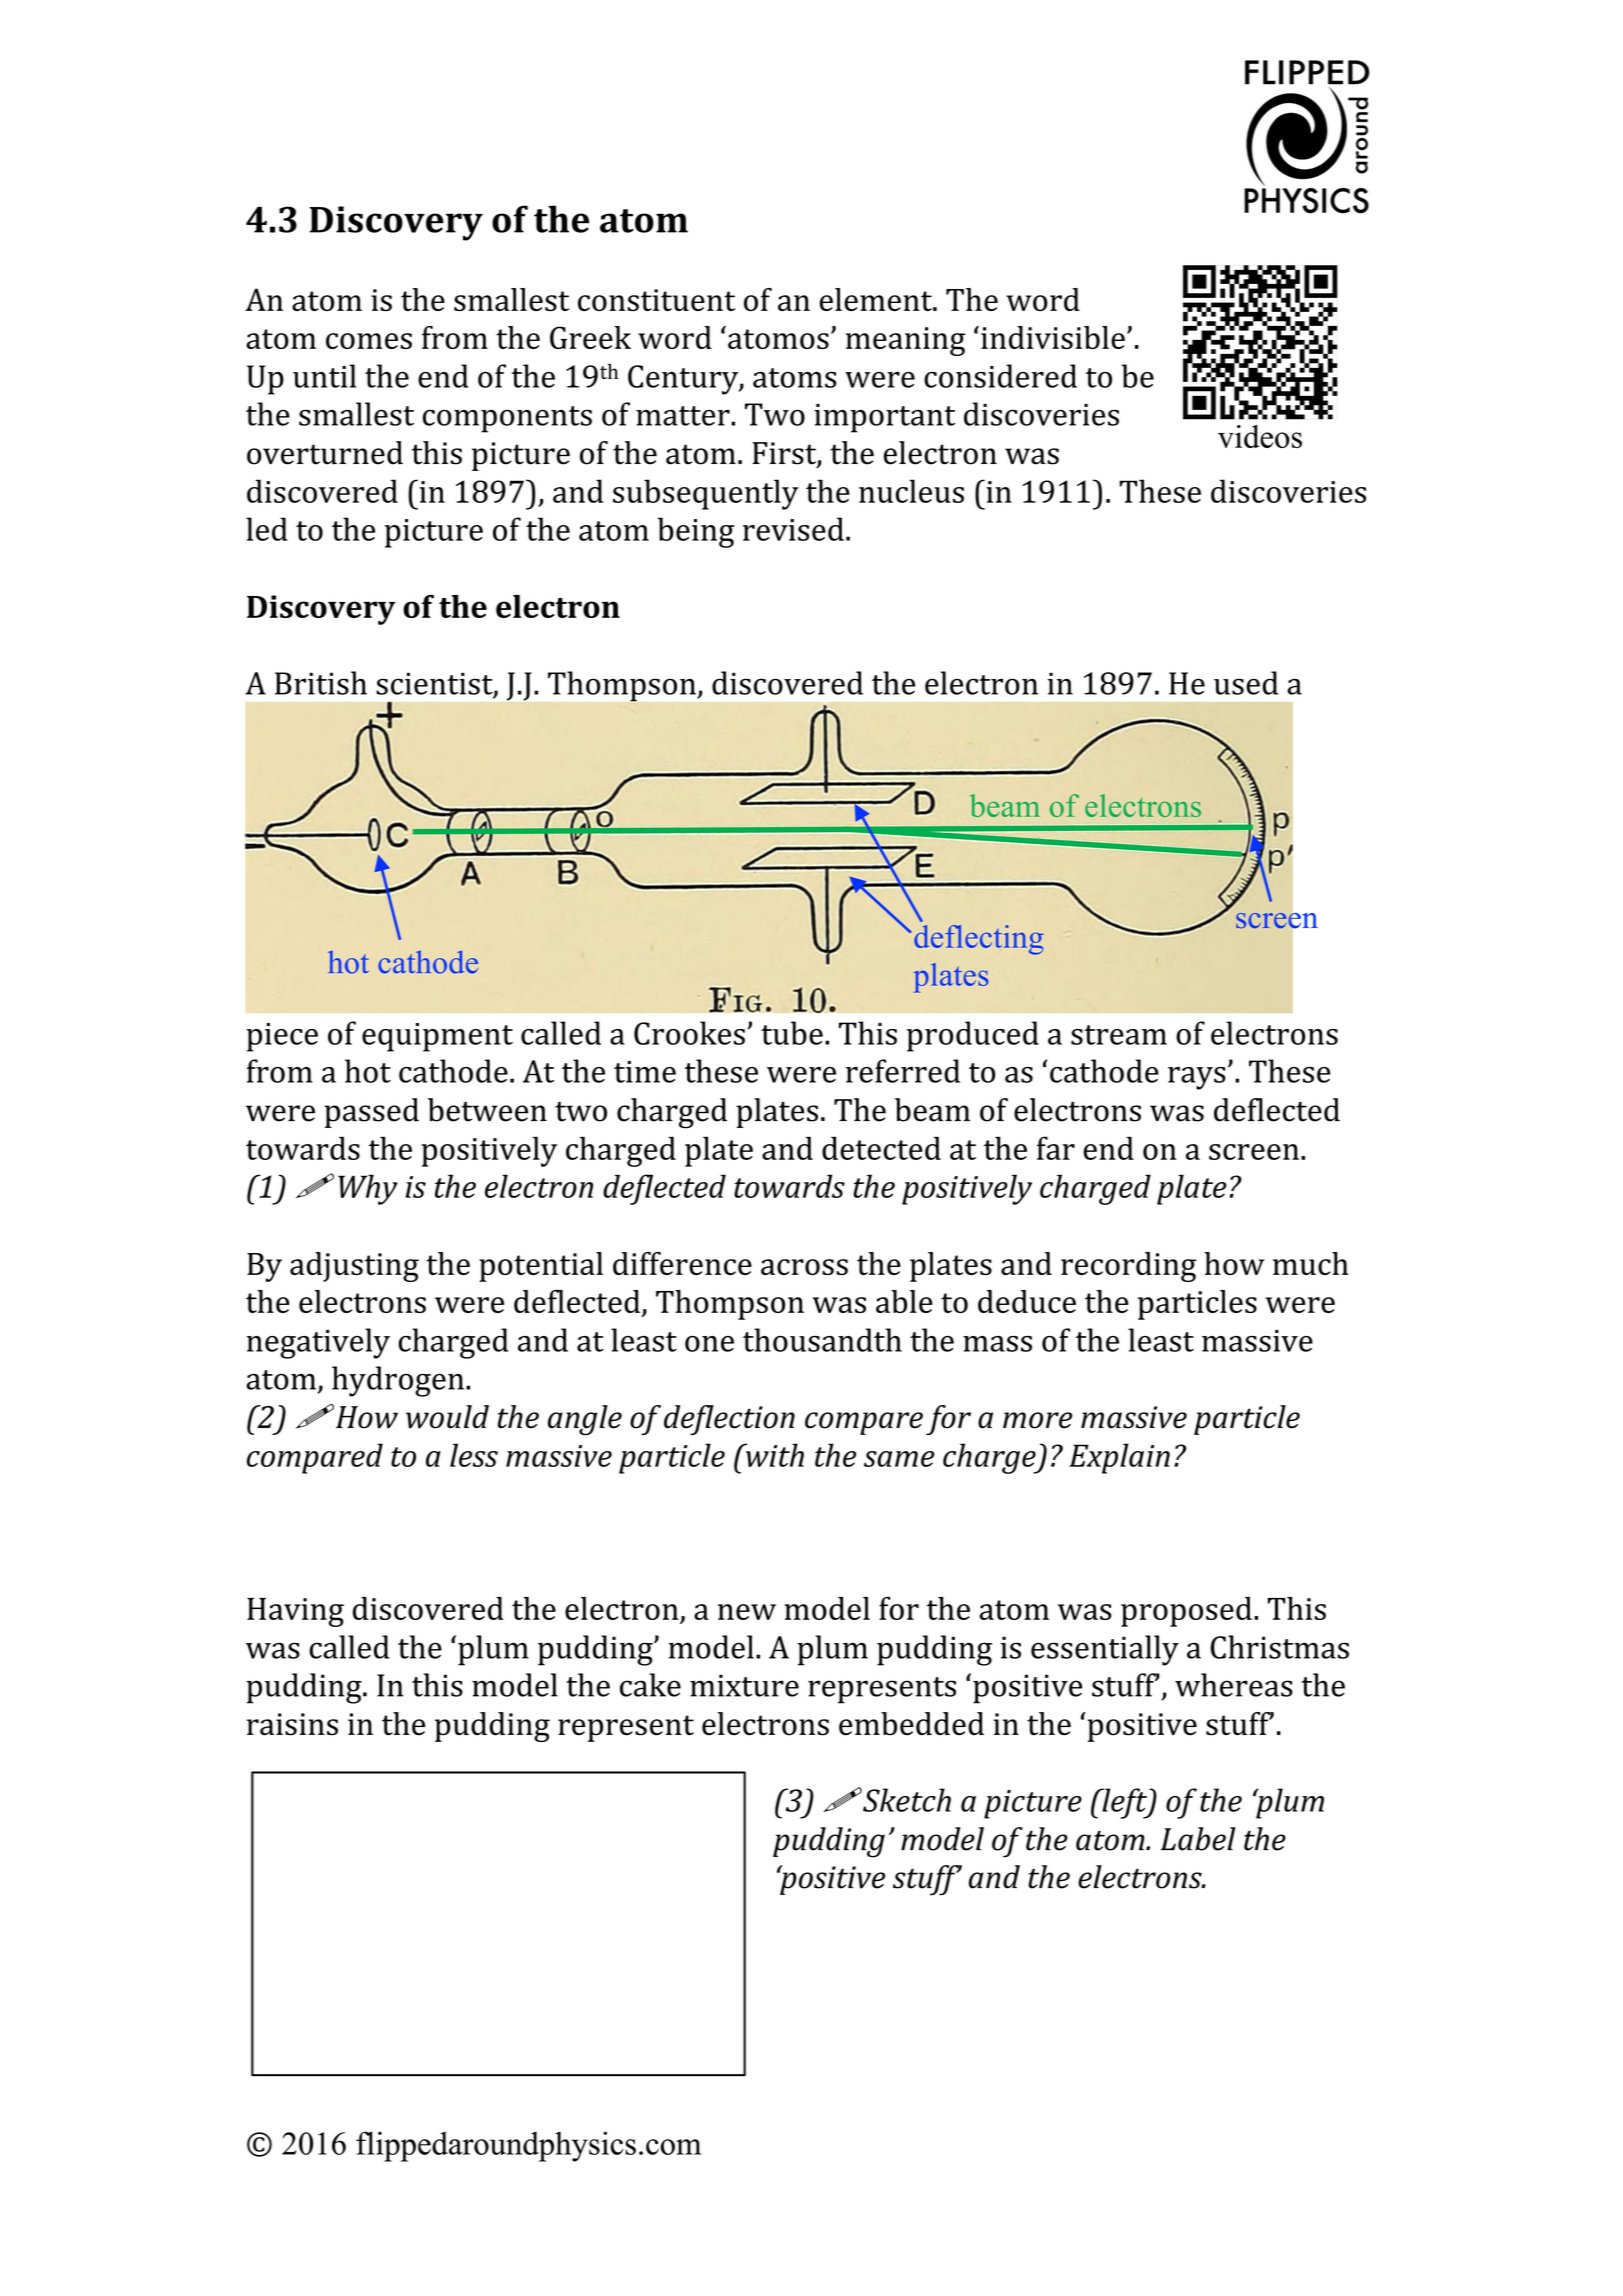 The height and width of the document is (2296, 1623). I want to click on tube, so click(792, 1033).
